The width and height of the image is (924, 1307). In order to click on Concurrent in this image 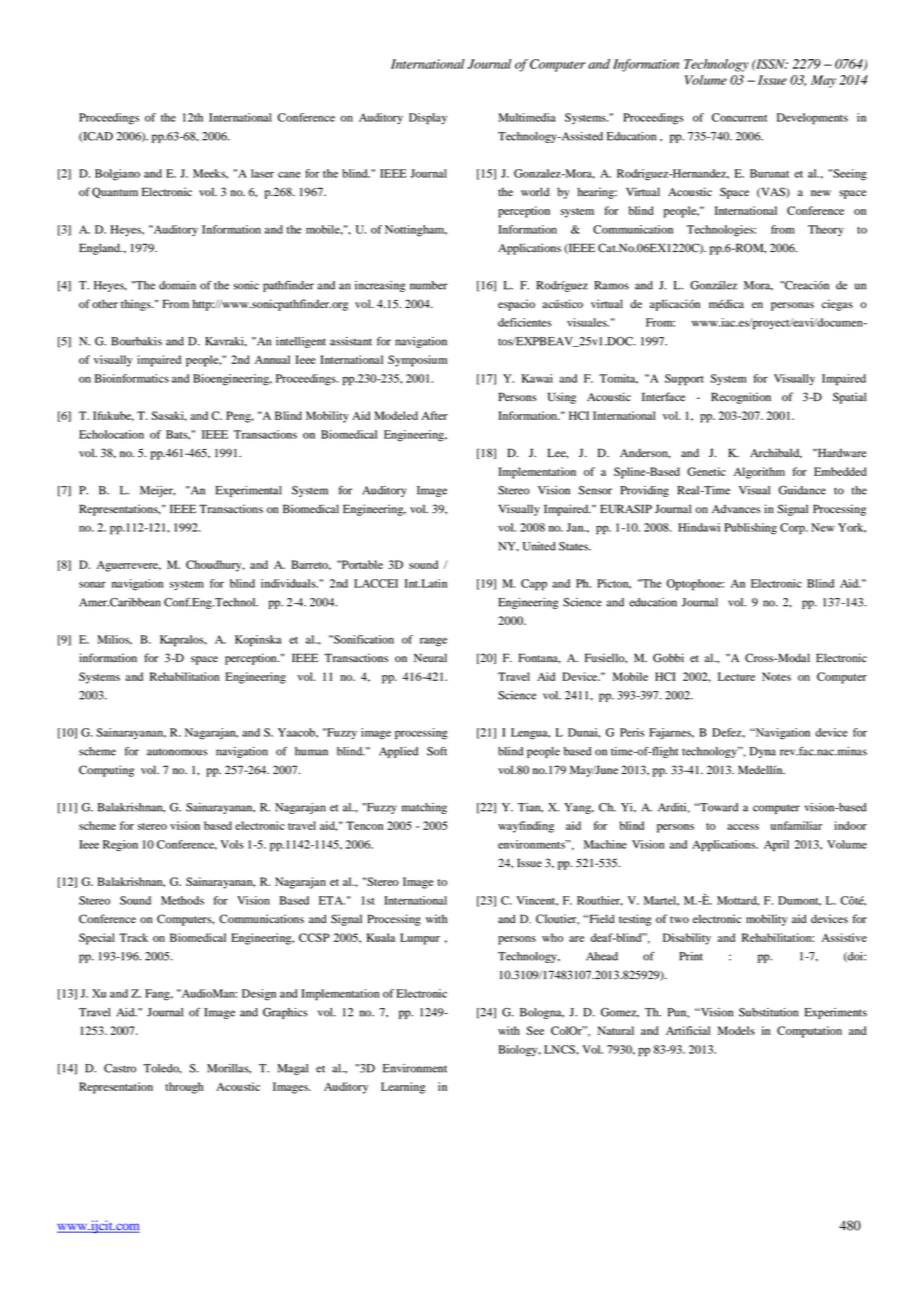, I will do `click(739, 117)`.
